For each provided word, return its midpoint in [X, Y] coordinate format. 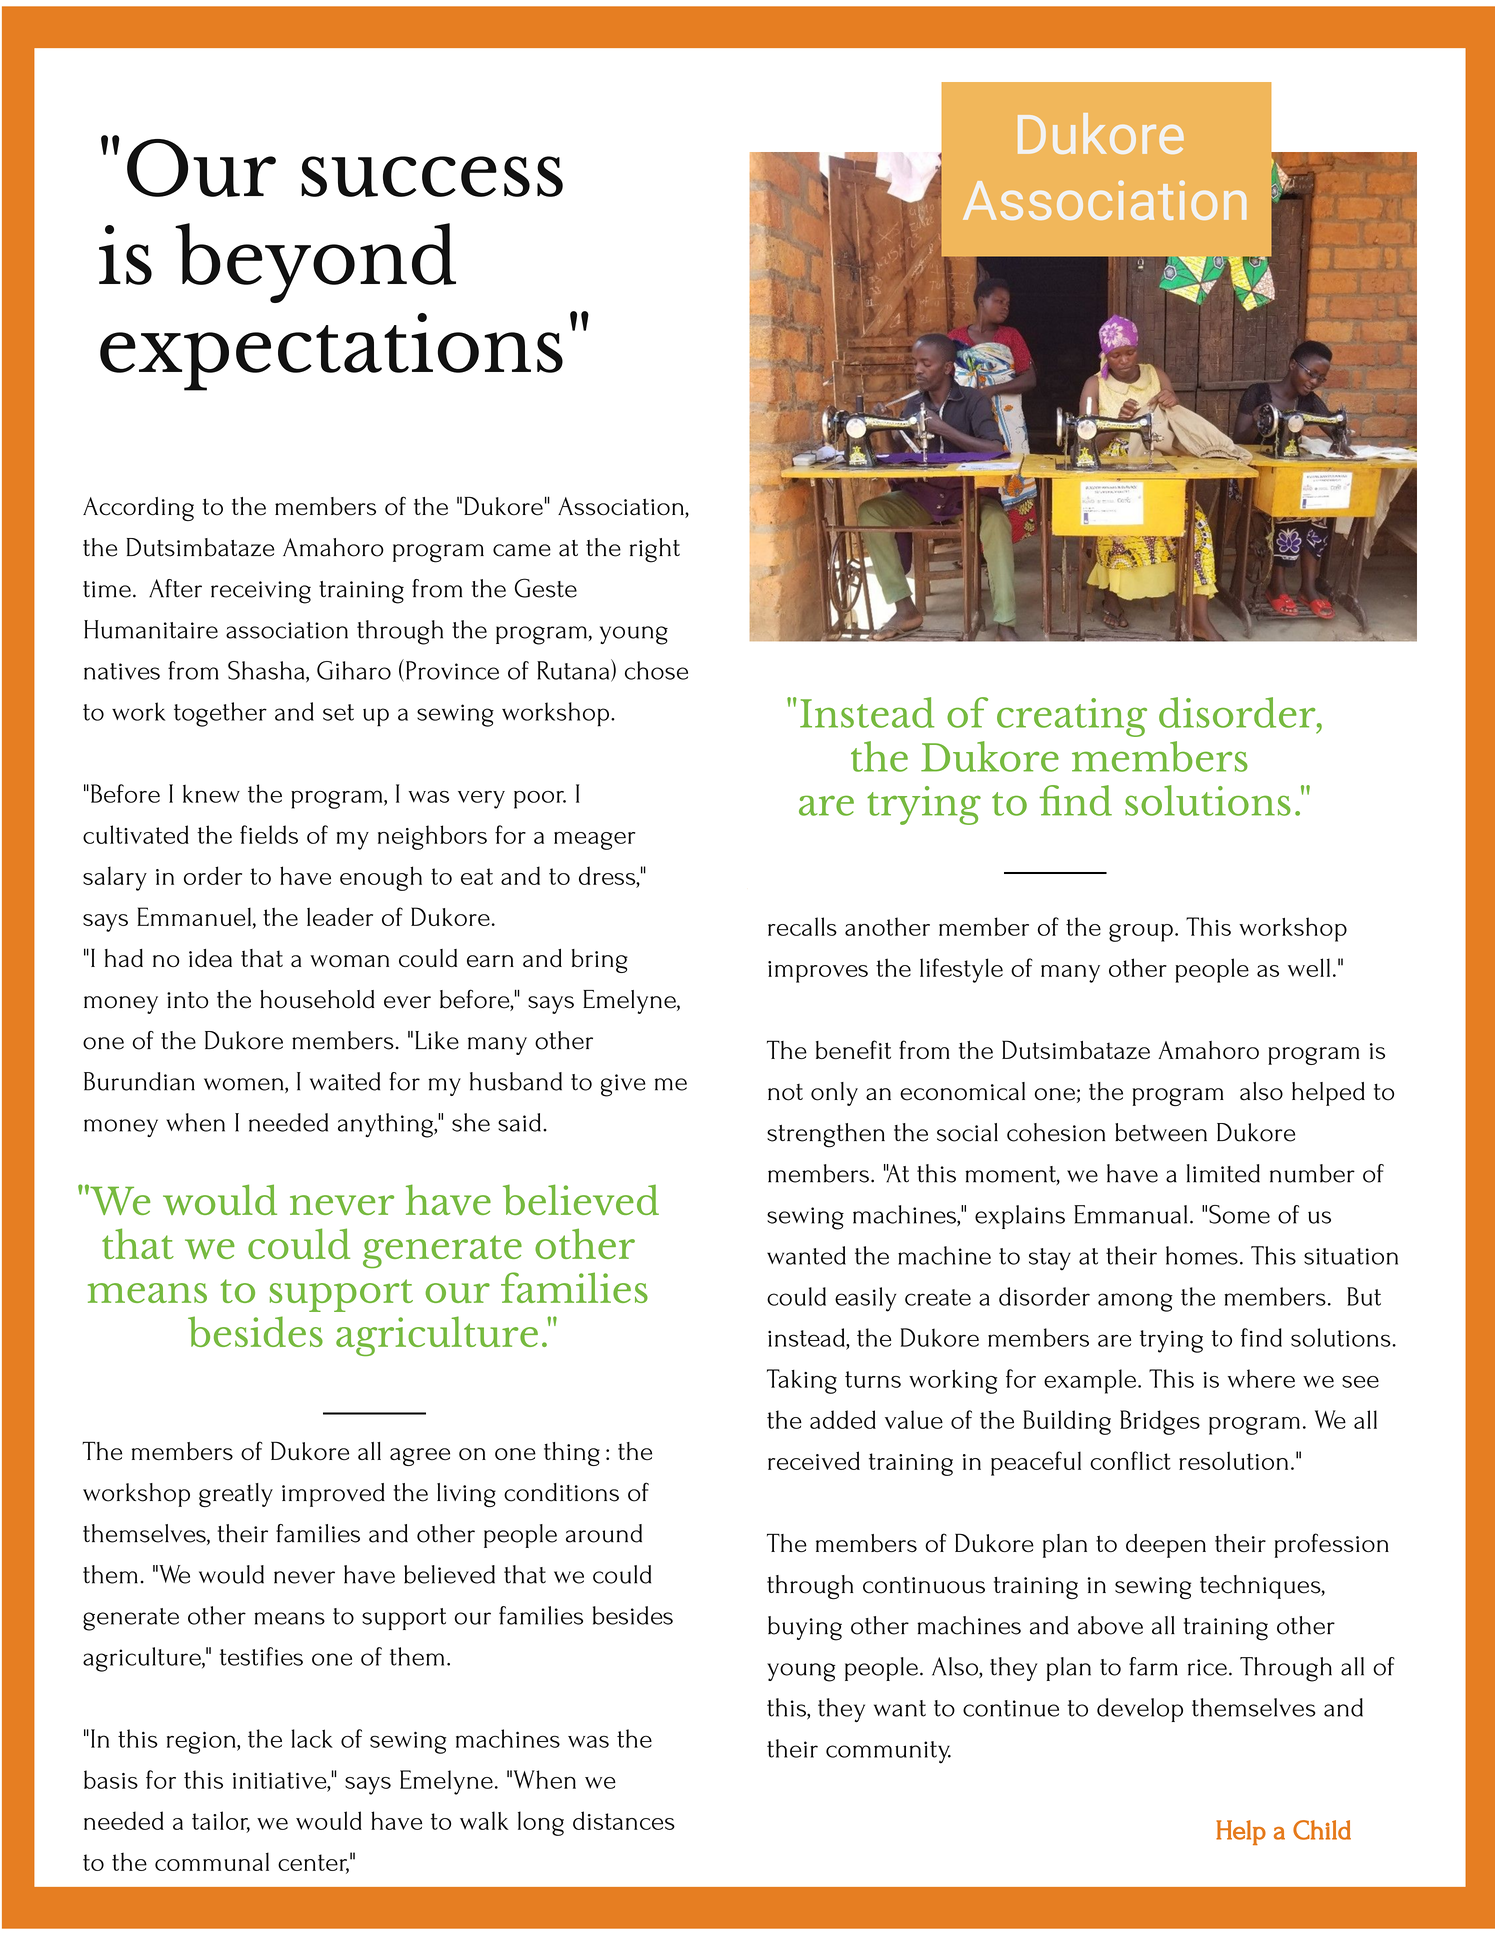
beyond [315, 263]
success [432, 176]
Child [1322, 1830]
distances [624, 1820]
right [655, 550]
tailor [221, 1821]
